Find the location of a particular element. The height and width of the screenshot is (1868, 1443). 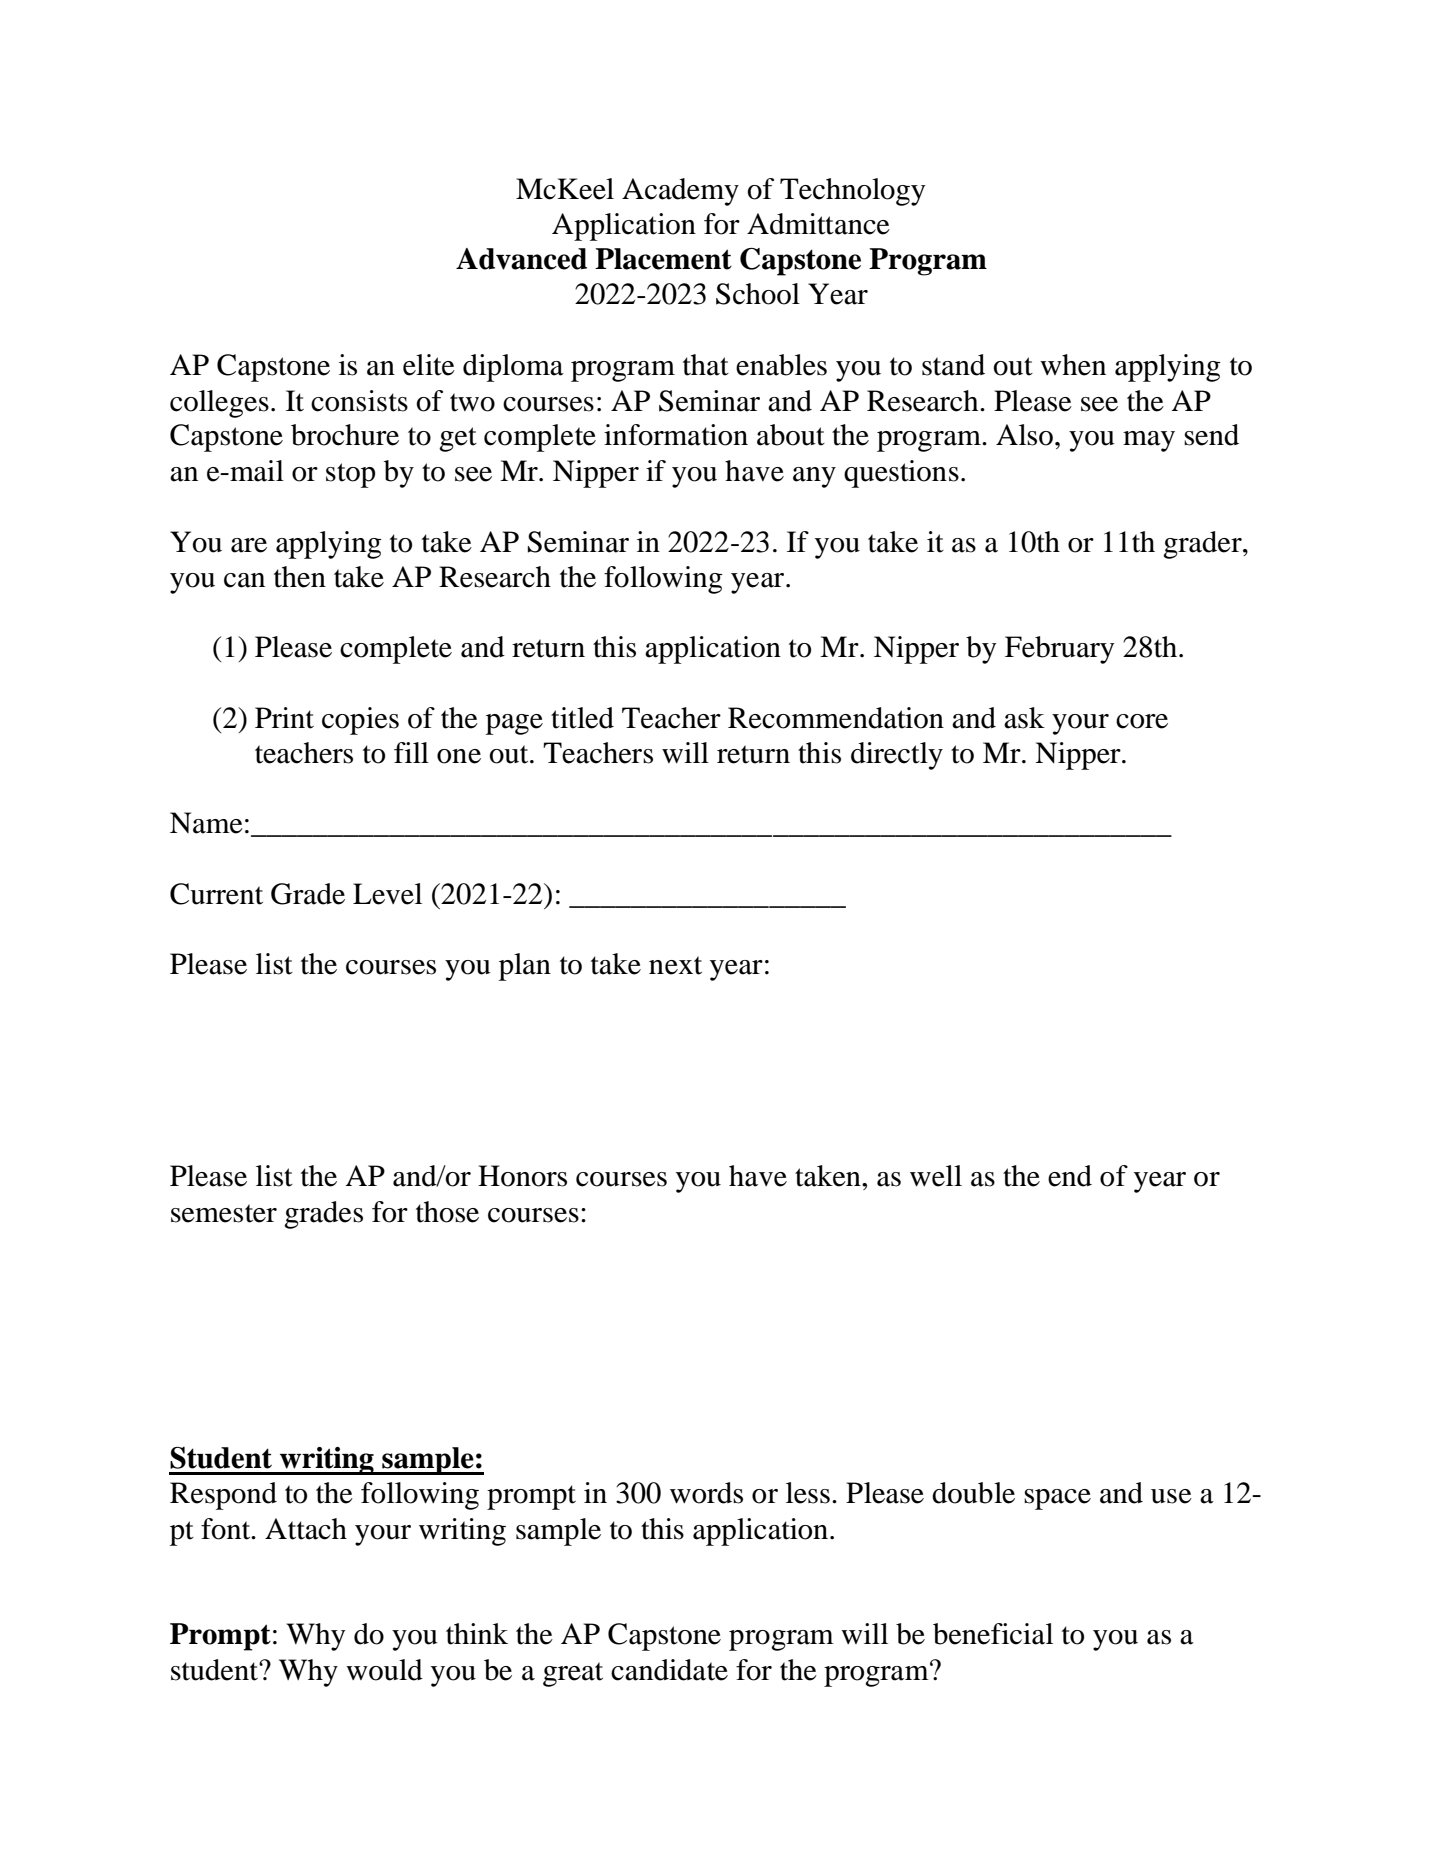

those is located at coordinates (447, 1212).
